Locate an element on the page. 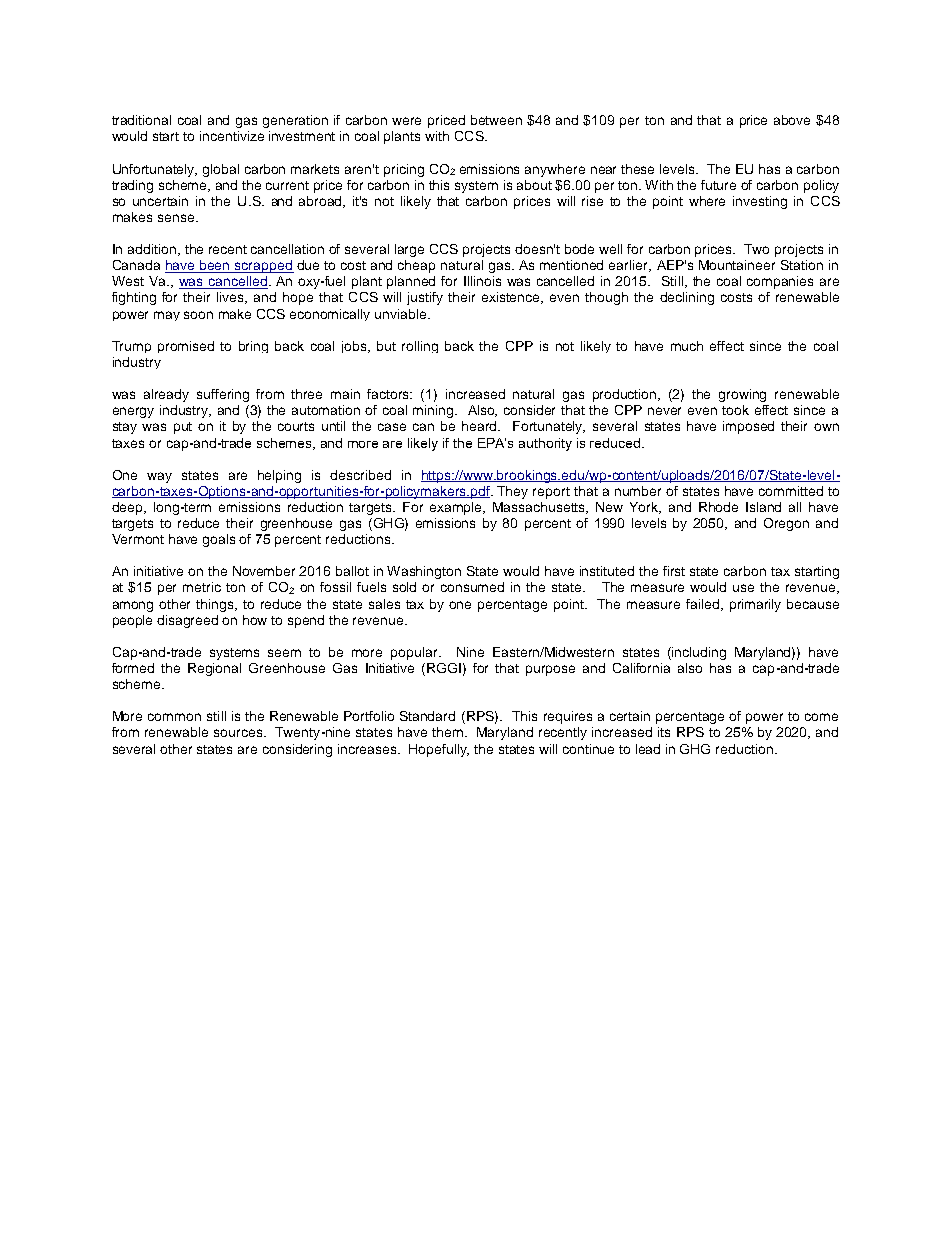  sources is located at coordinates (239, 733).
